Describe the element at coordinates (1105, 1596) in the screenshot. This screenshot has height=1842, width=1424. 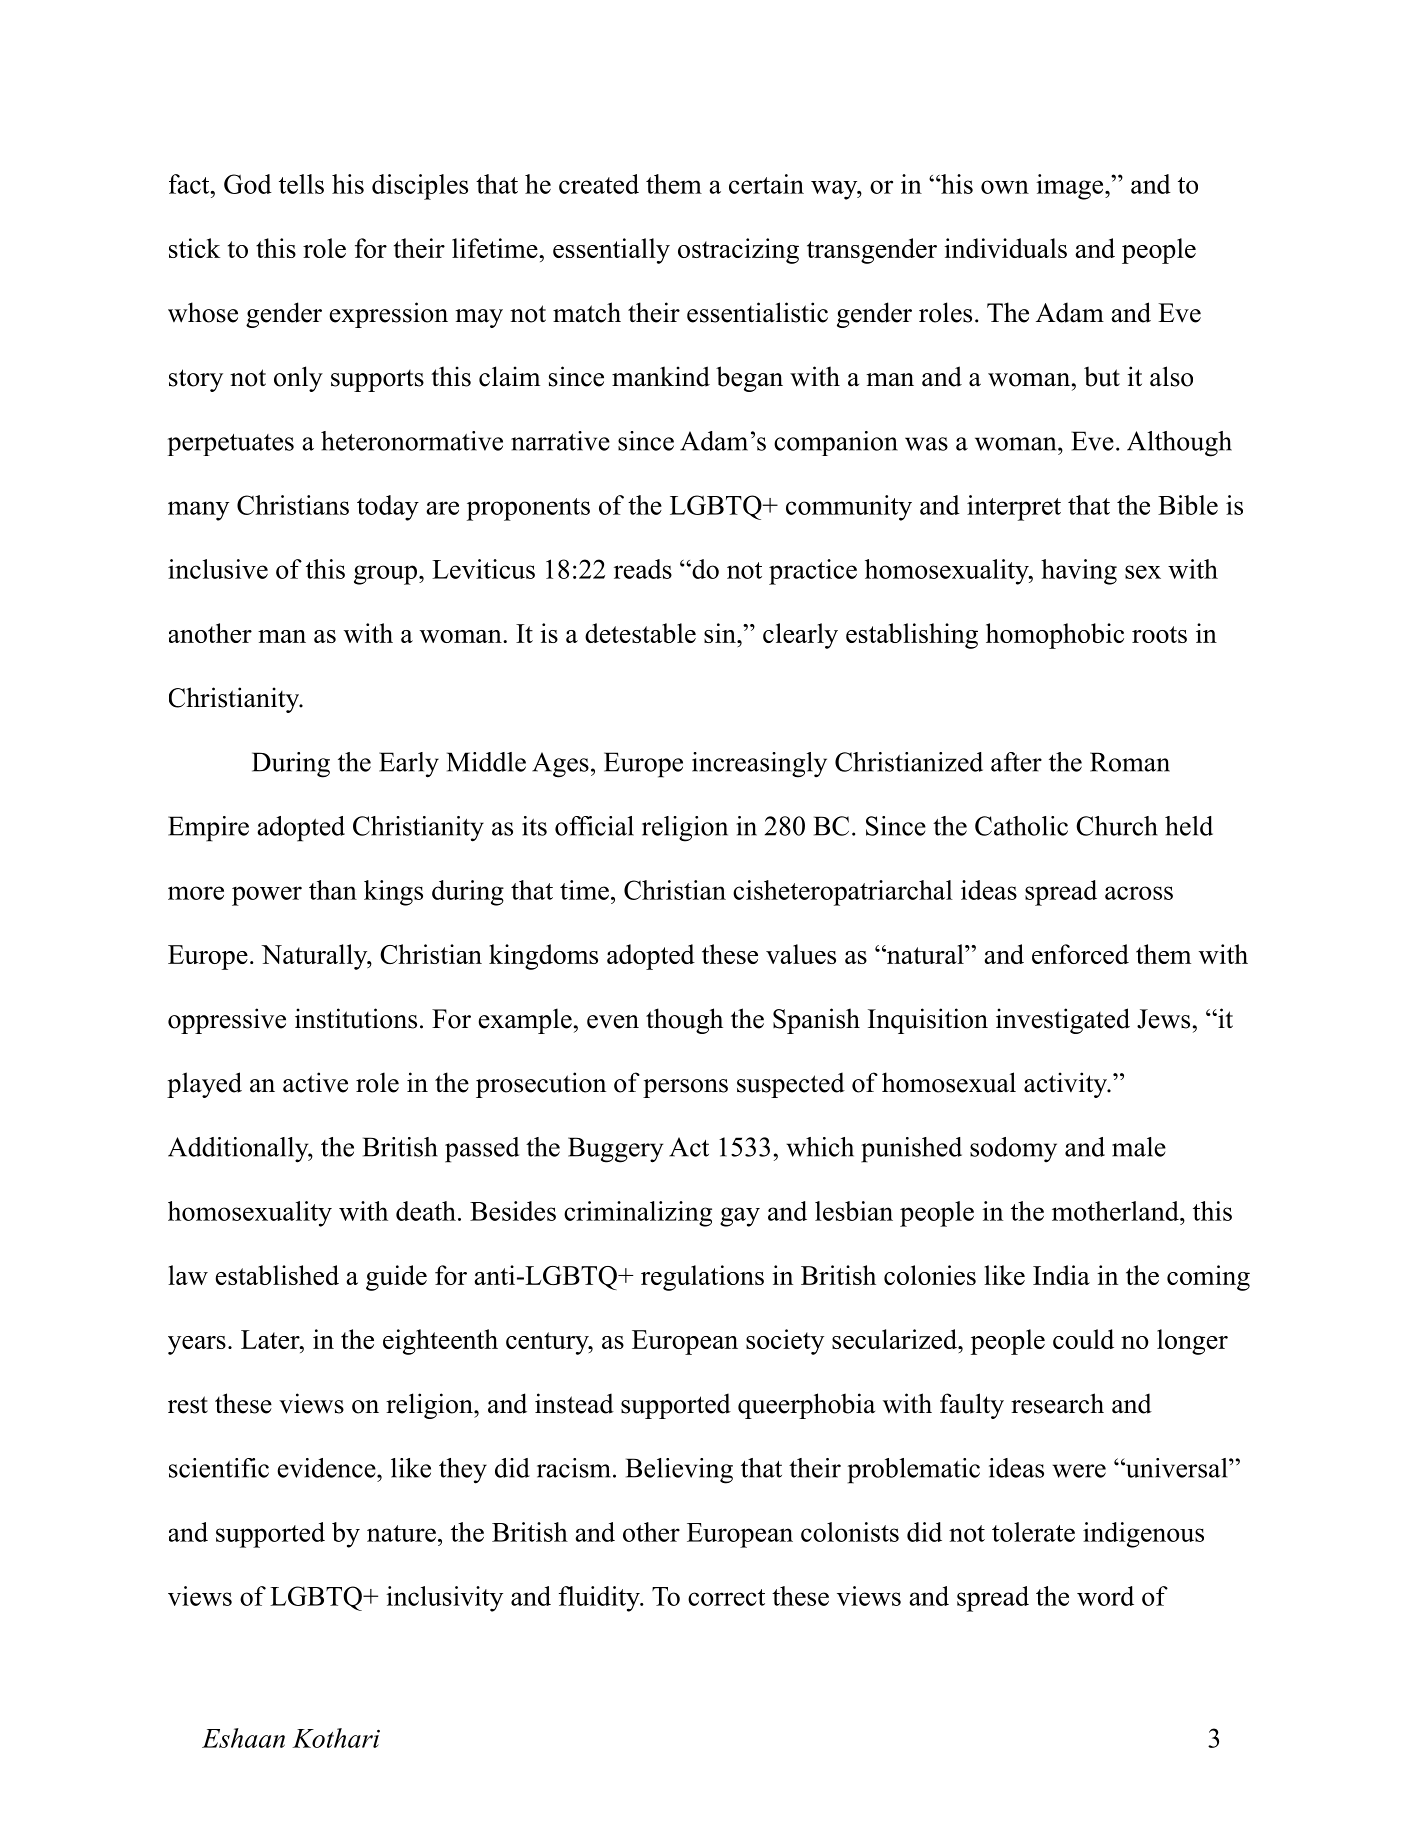
I see `word` at that location.
